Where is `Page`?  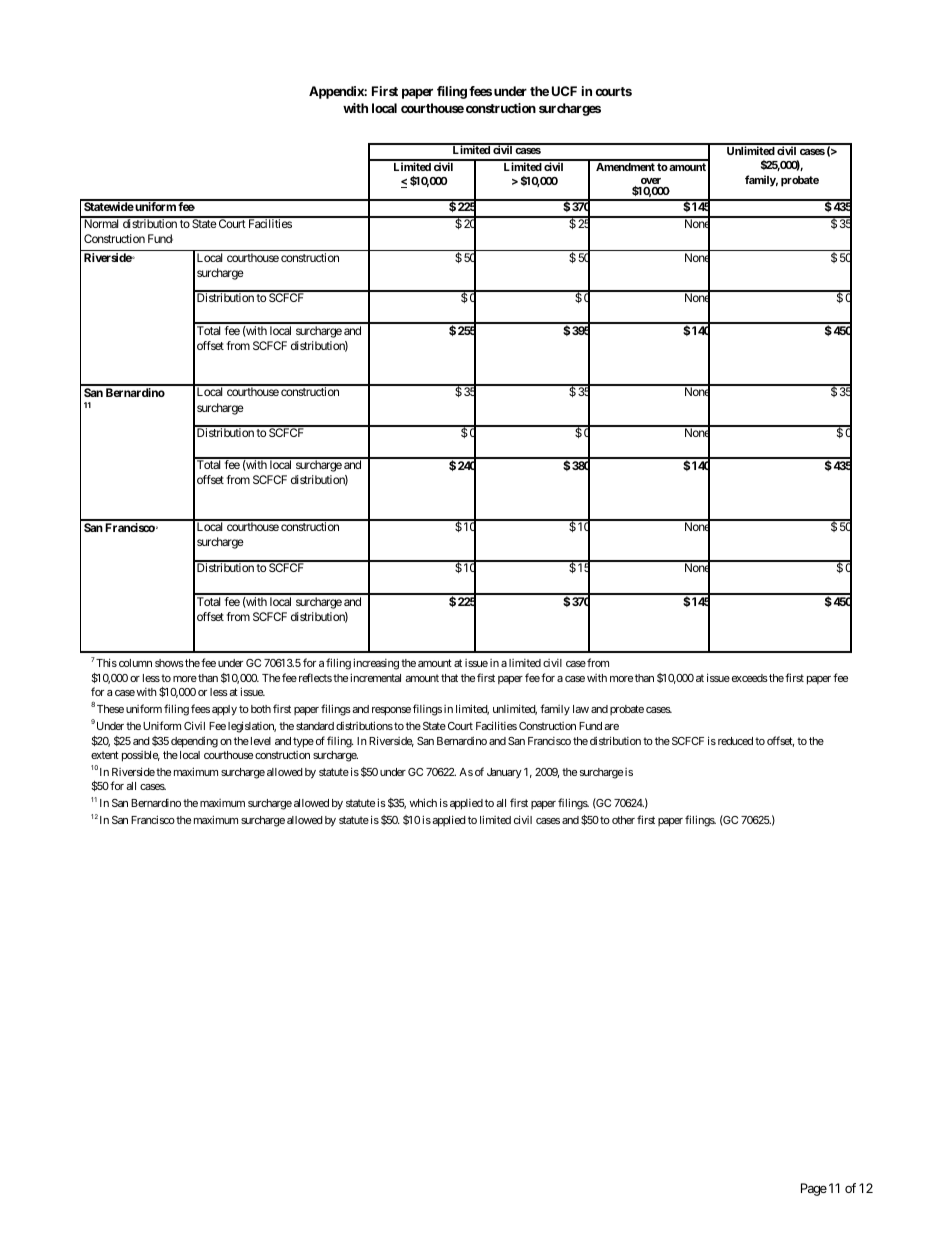 Page is located at coordinates (814, 1189).
